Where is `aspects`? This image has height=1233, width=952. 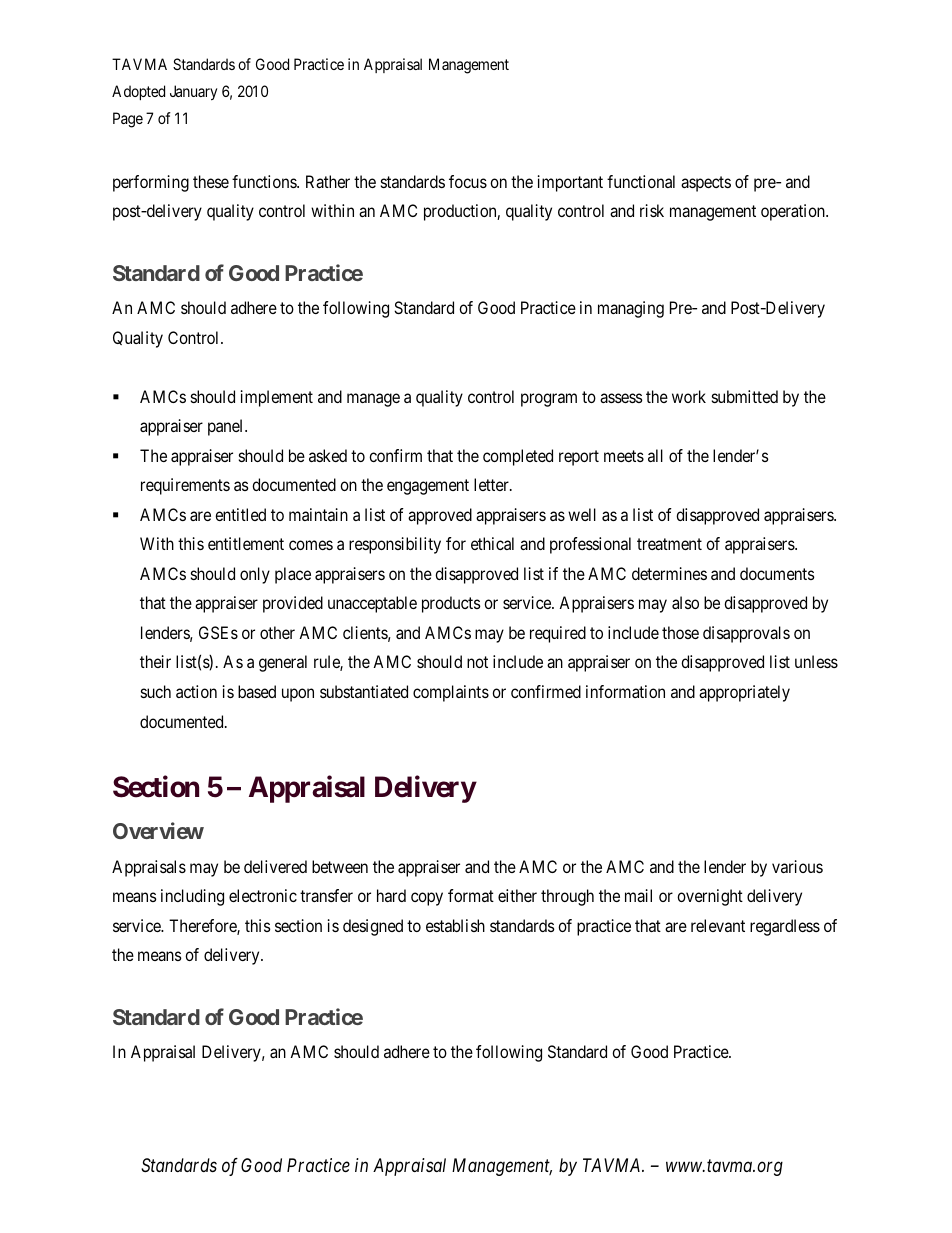 aspects is located at coordinates (706, 184).
